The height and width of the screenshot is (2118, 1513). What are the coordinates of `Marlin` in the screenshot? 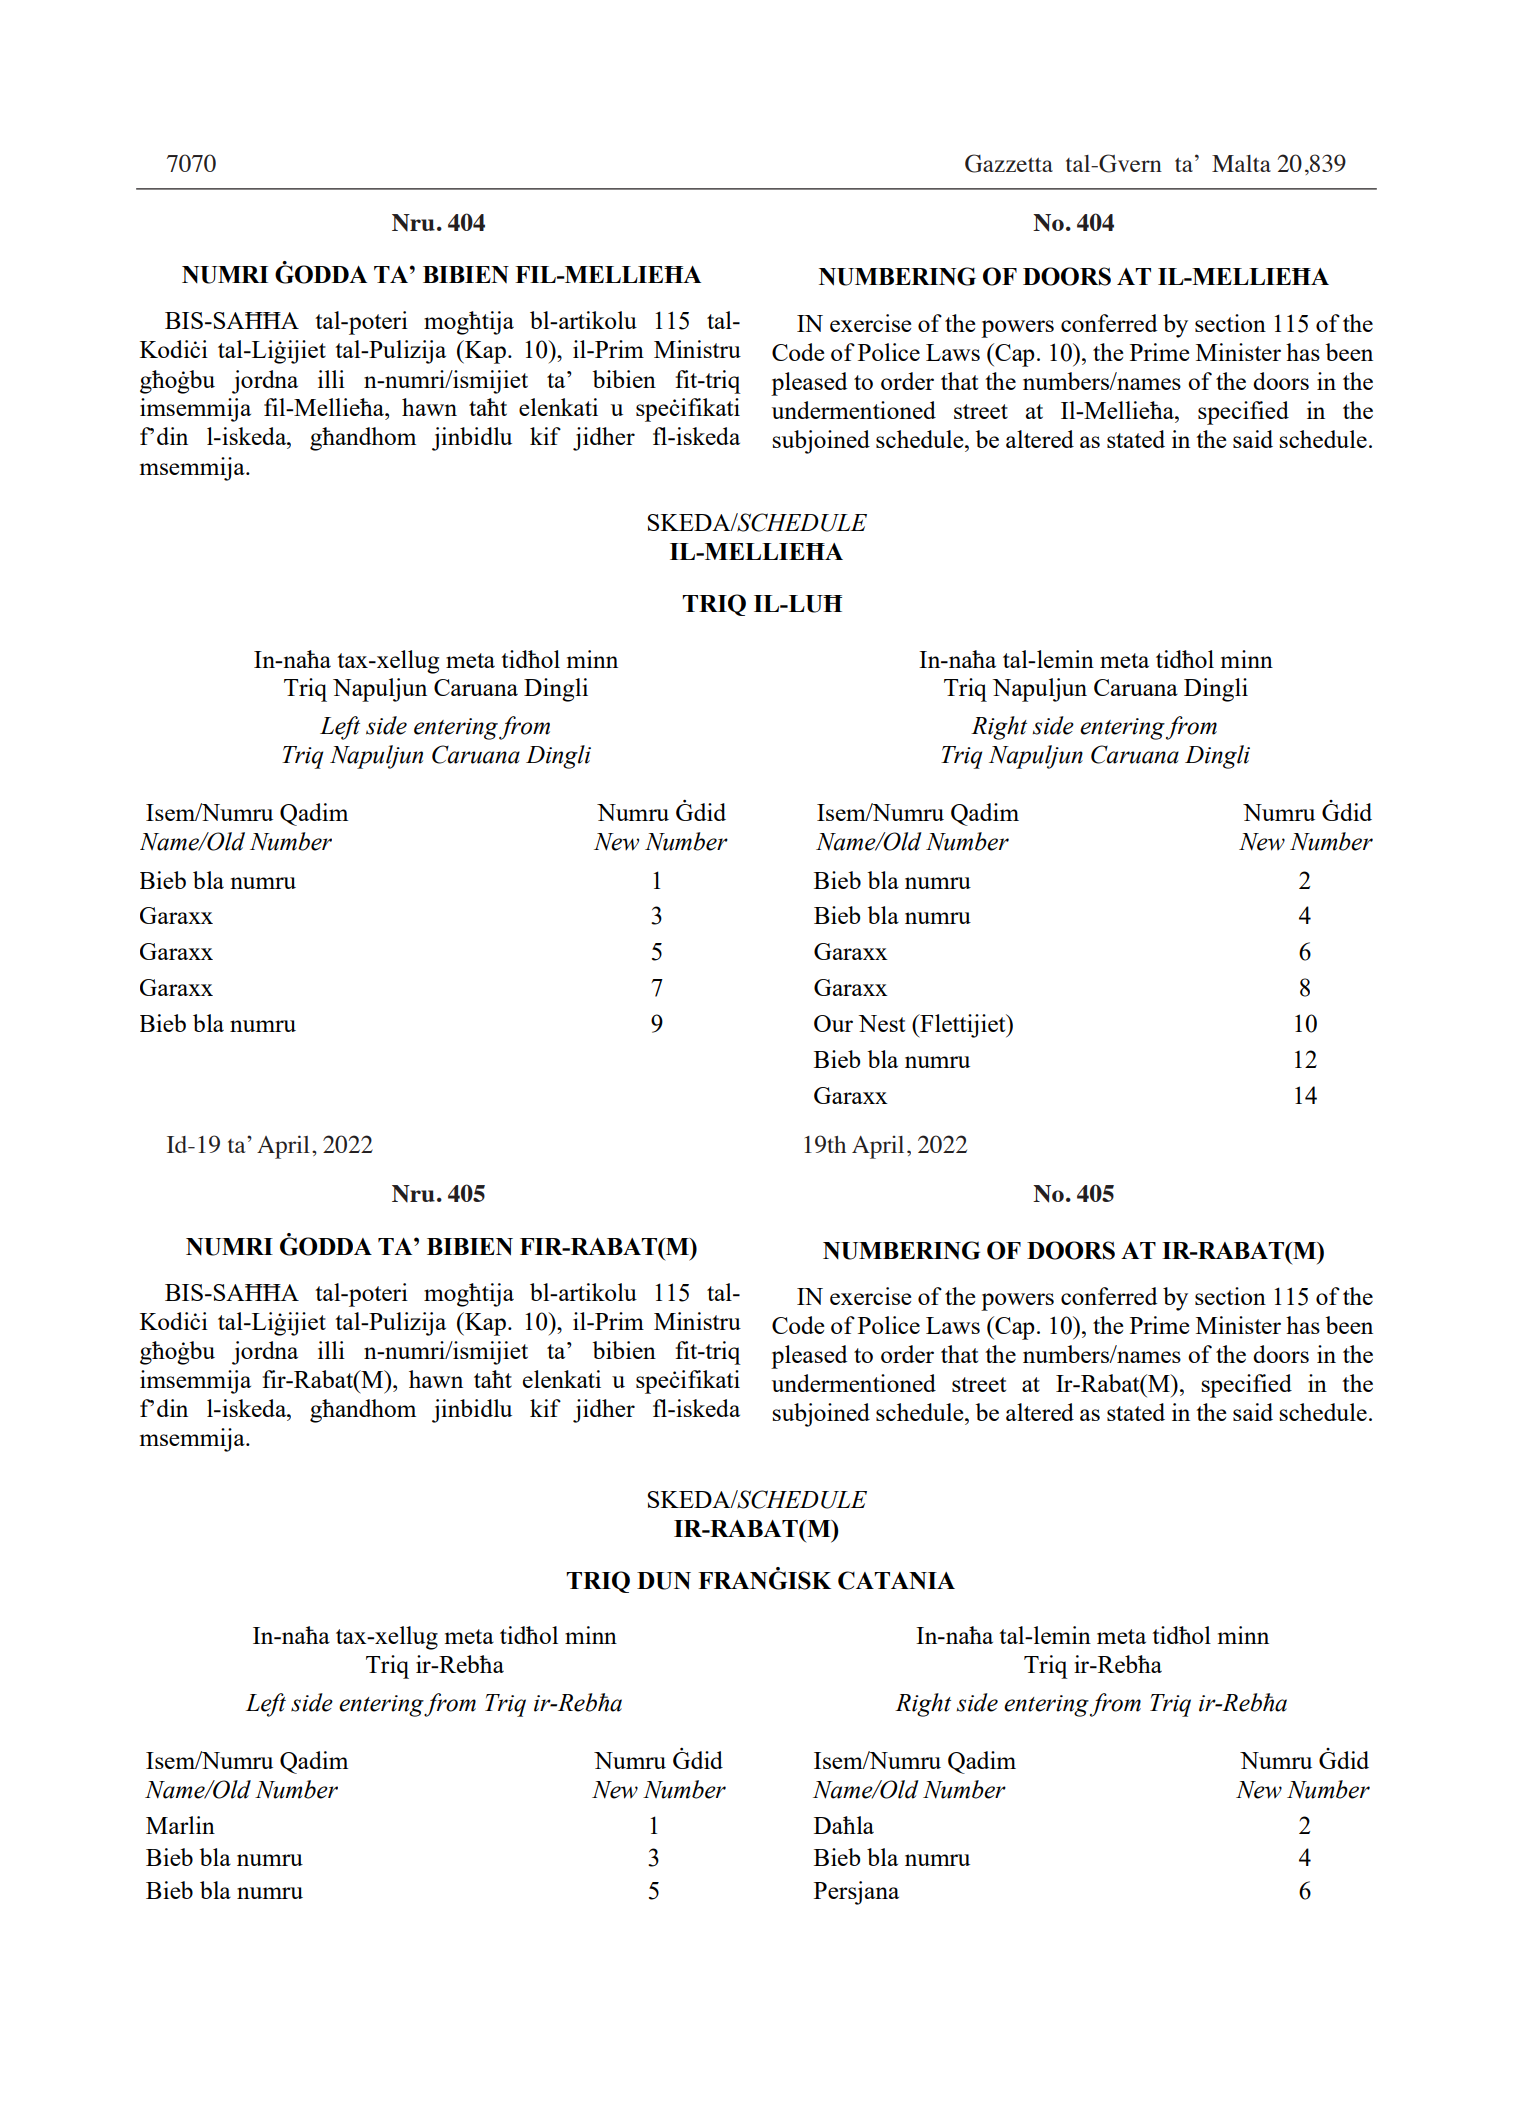 It's located at (180, 1825).
